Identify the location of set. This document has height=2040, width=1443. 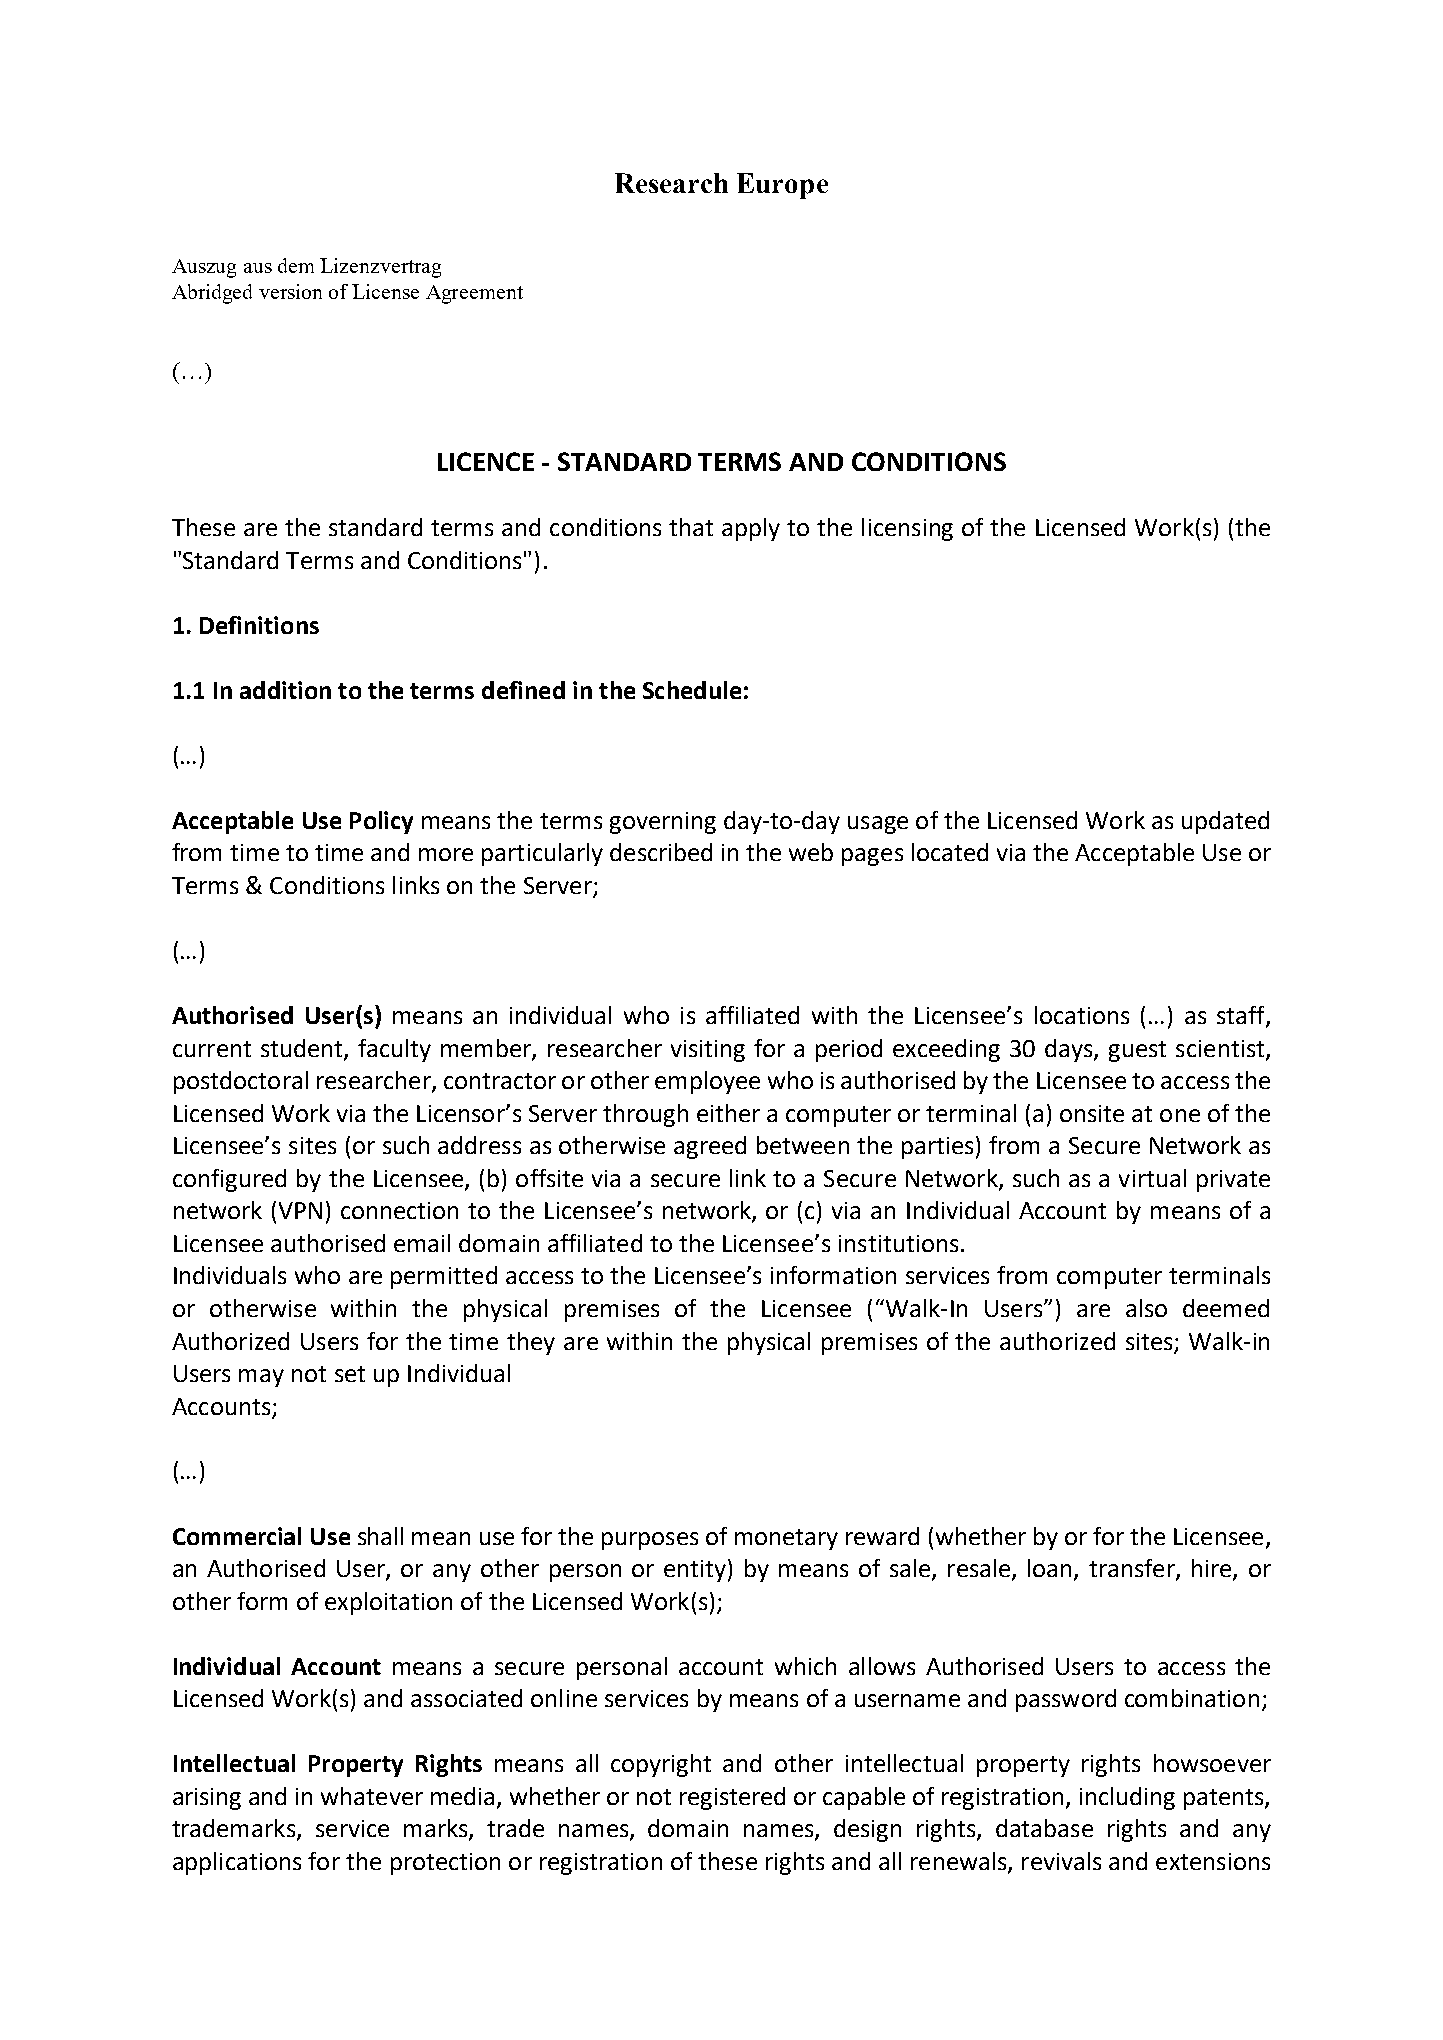
(350, 1374).
